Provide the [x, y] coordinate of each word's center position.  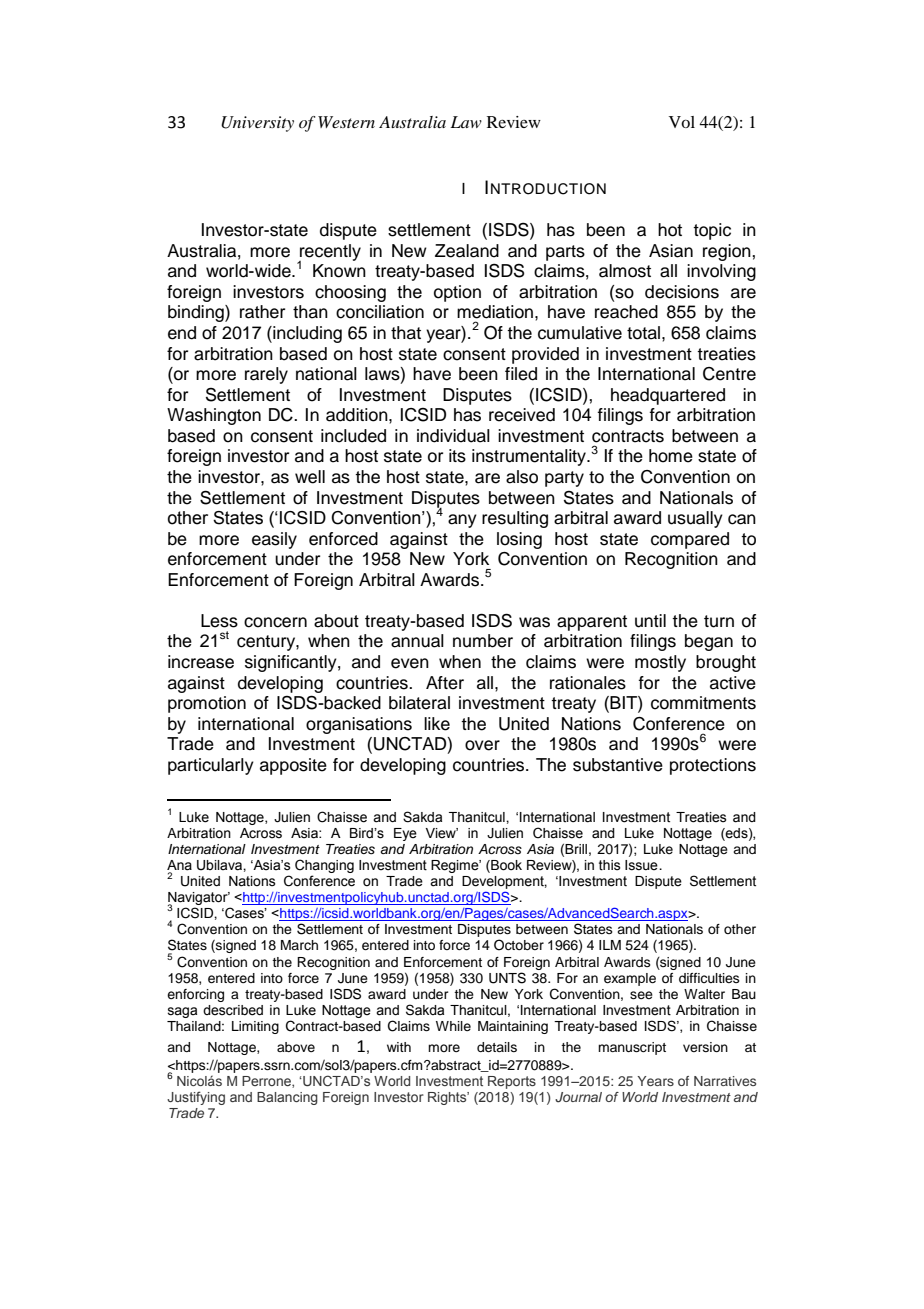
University [257, 124]
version [705, 1047]
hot [670, 230]
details [497, 1047]
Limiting [255, 1027]
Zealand [467, 251]
